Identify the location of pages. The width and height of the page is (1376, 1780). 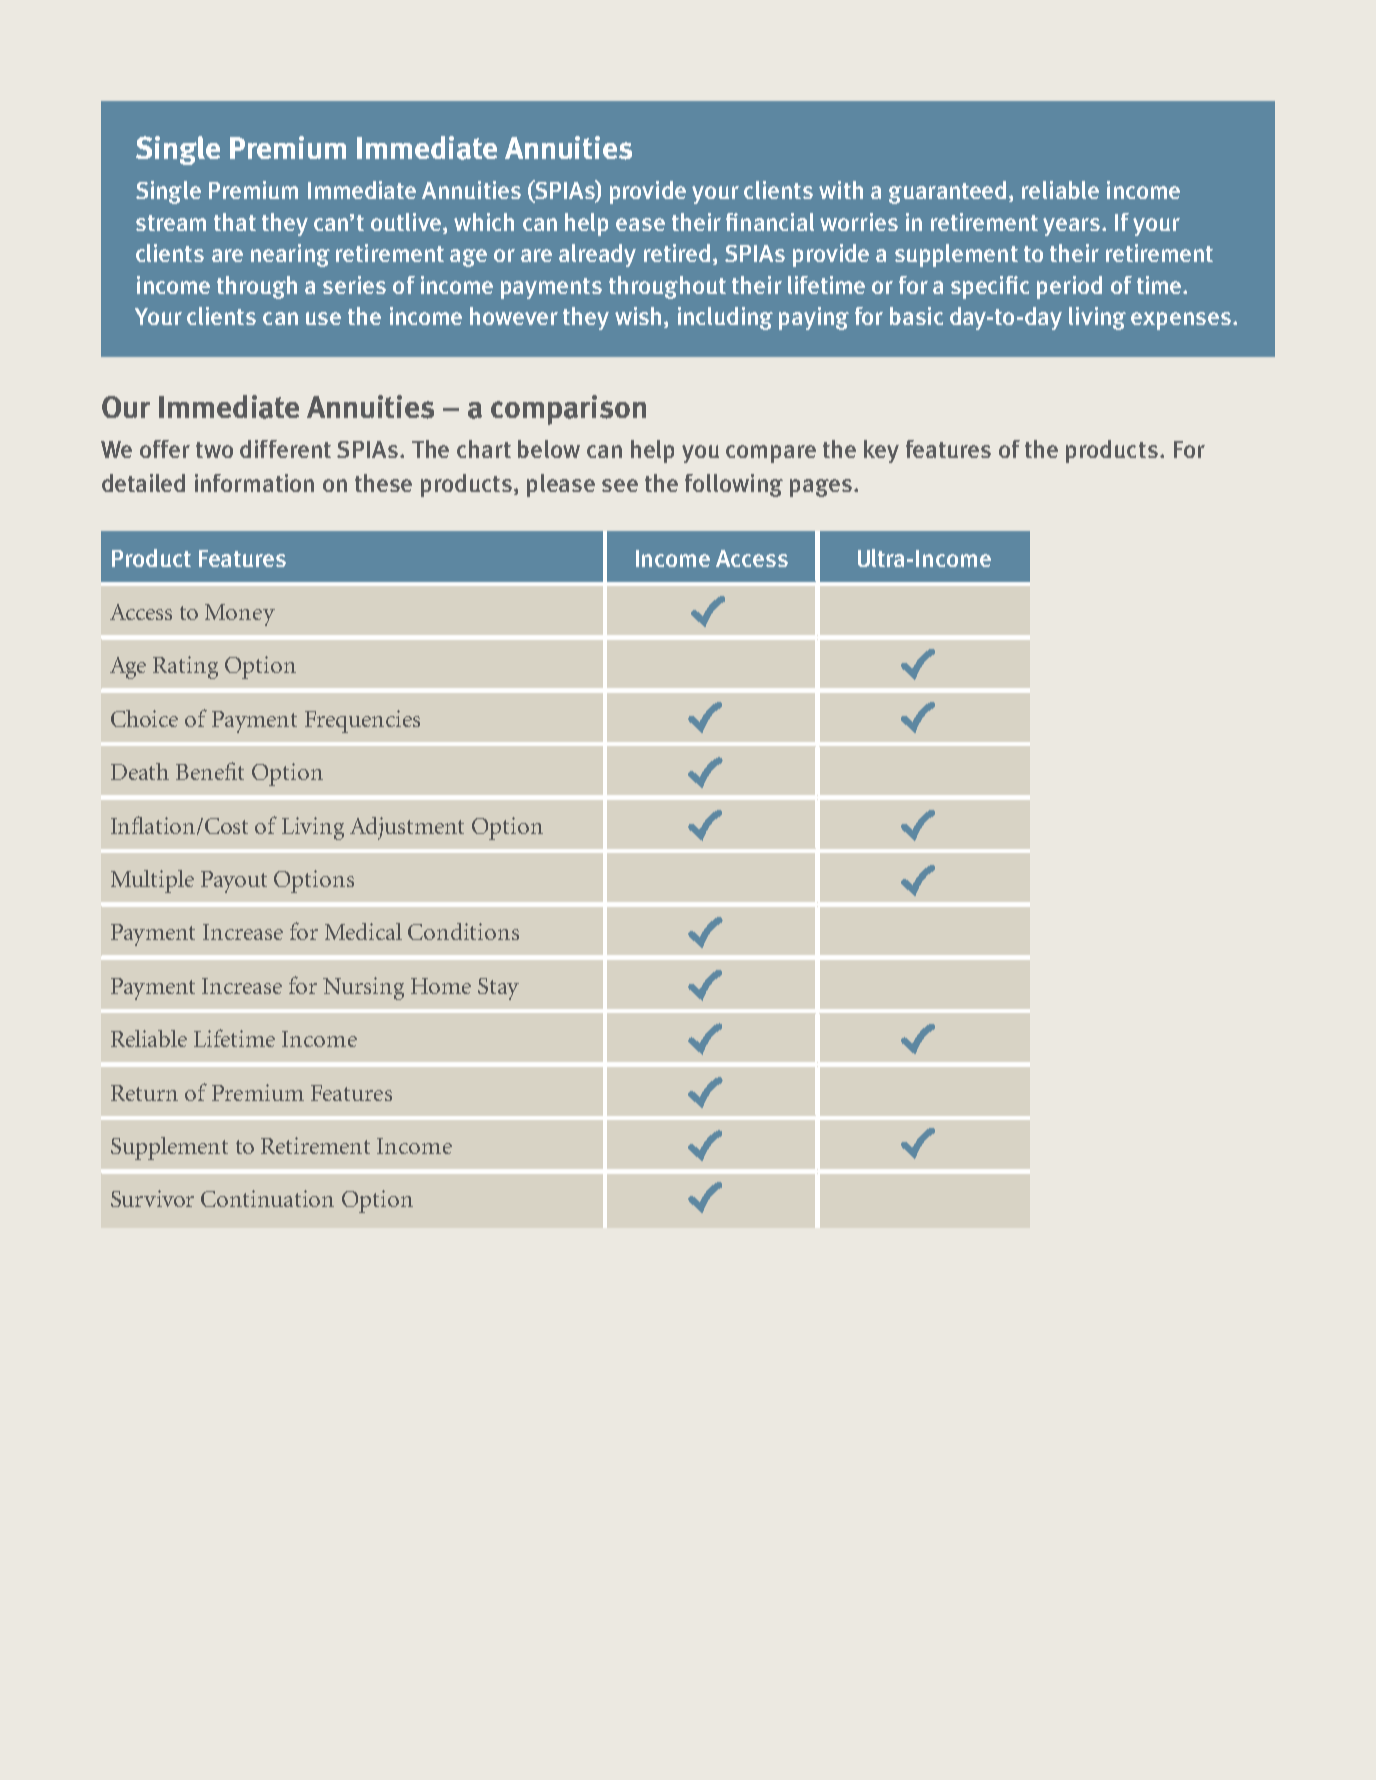
(821, 488).
